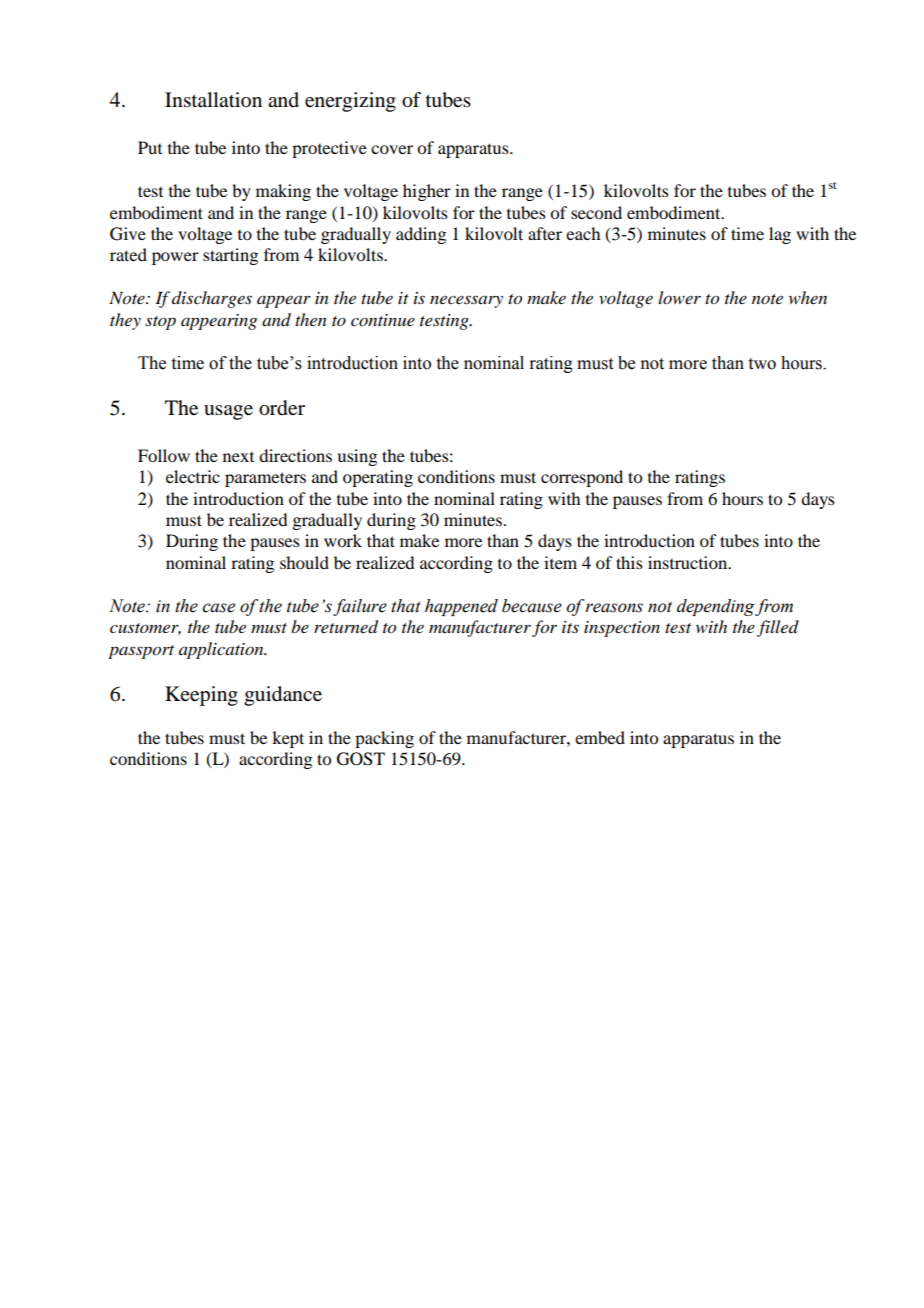 The width and height of the image is (924, 1308). Describe the element at coordinates (384, 739) in the image. I see `packing` at that location.
